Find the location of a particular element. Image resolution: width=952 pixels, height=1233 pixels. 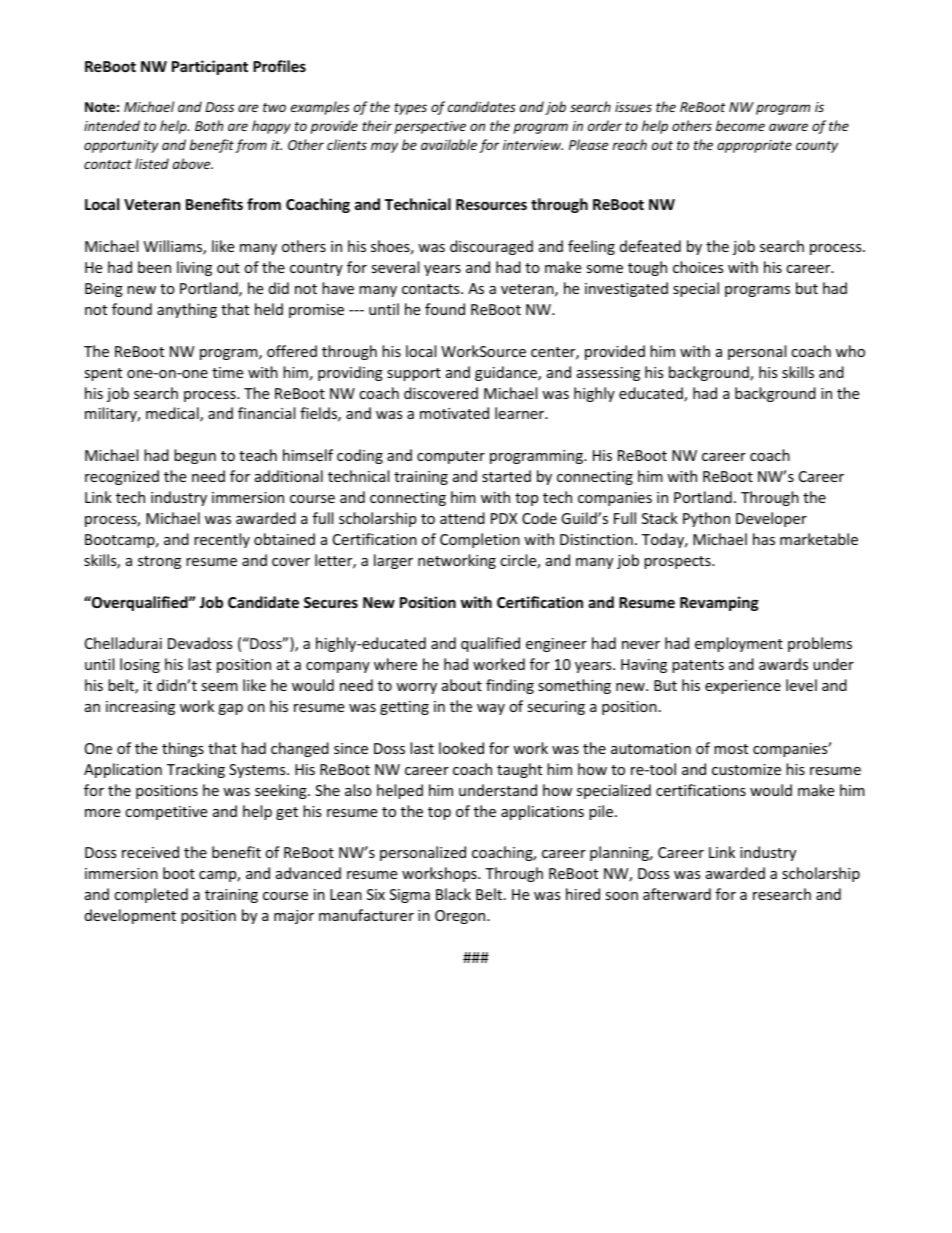

experience is located at coordinates (743, 687).
